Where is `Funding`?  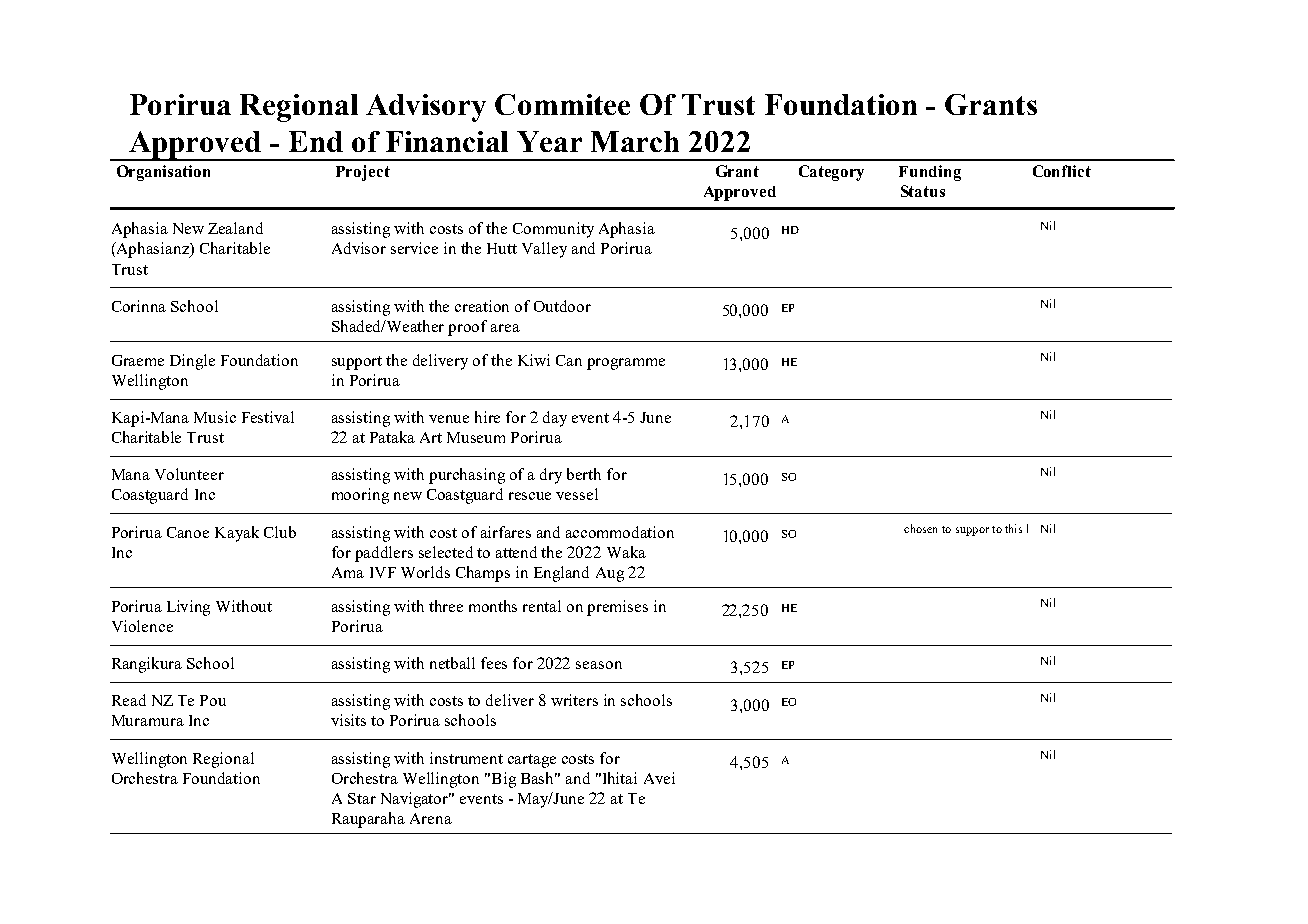 Funding is located at coordinates (930, 173).
